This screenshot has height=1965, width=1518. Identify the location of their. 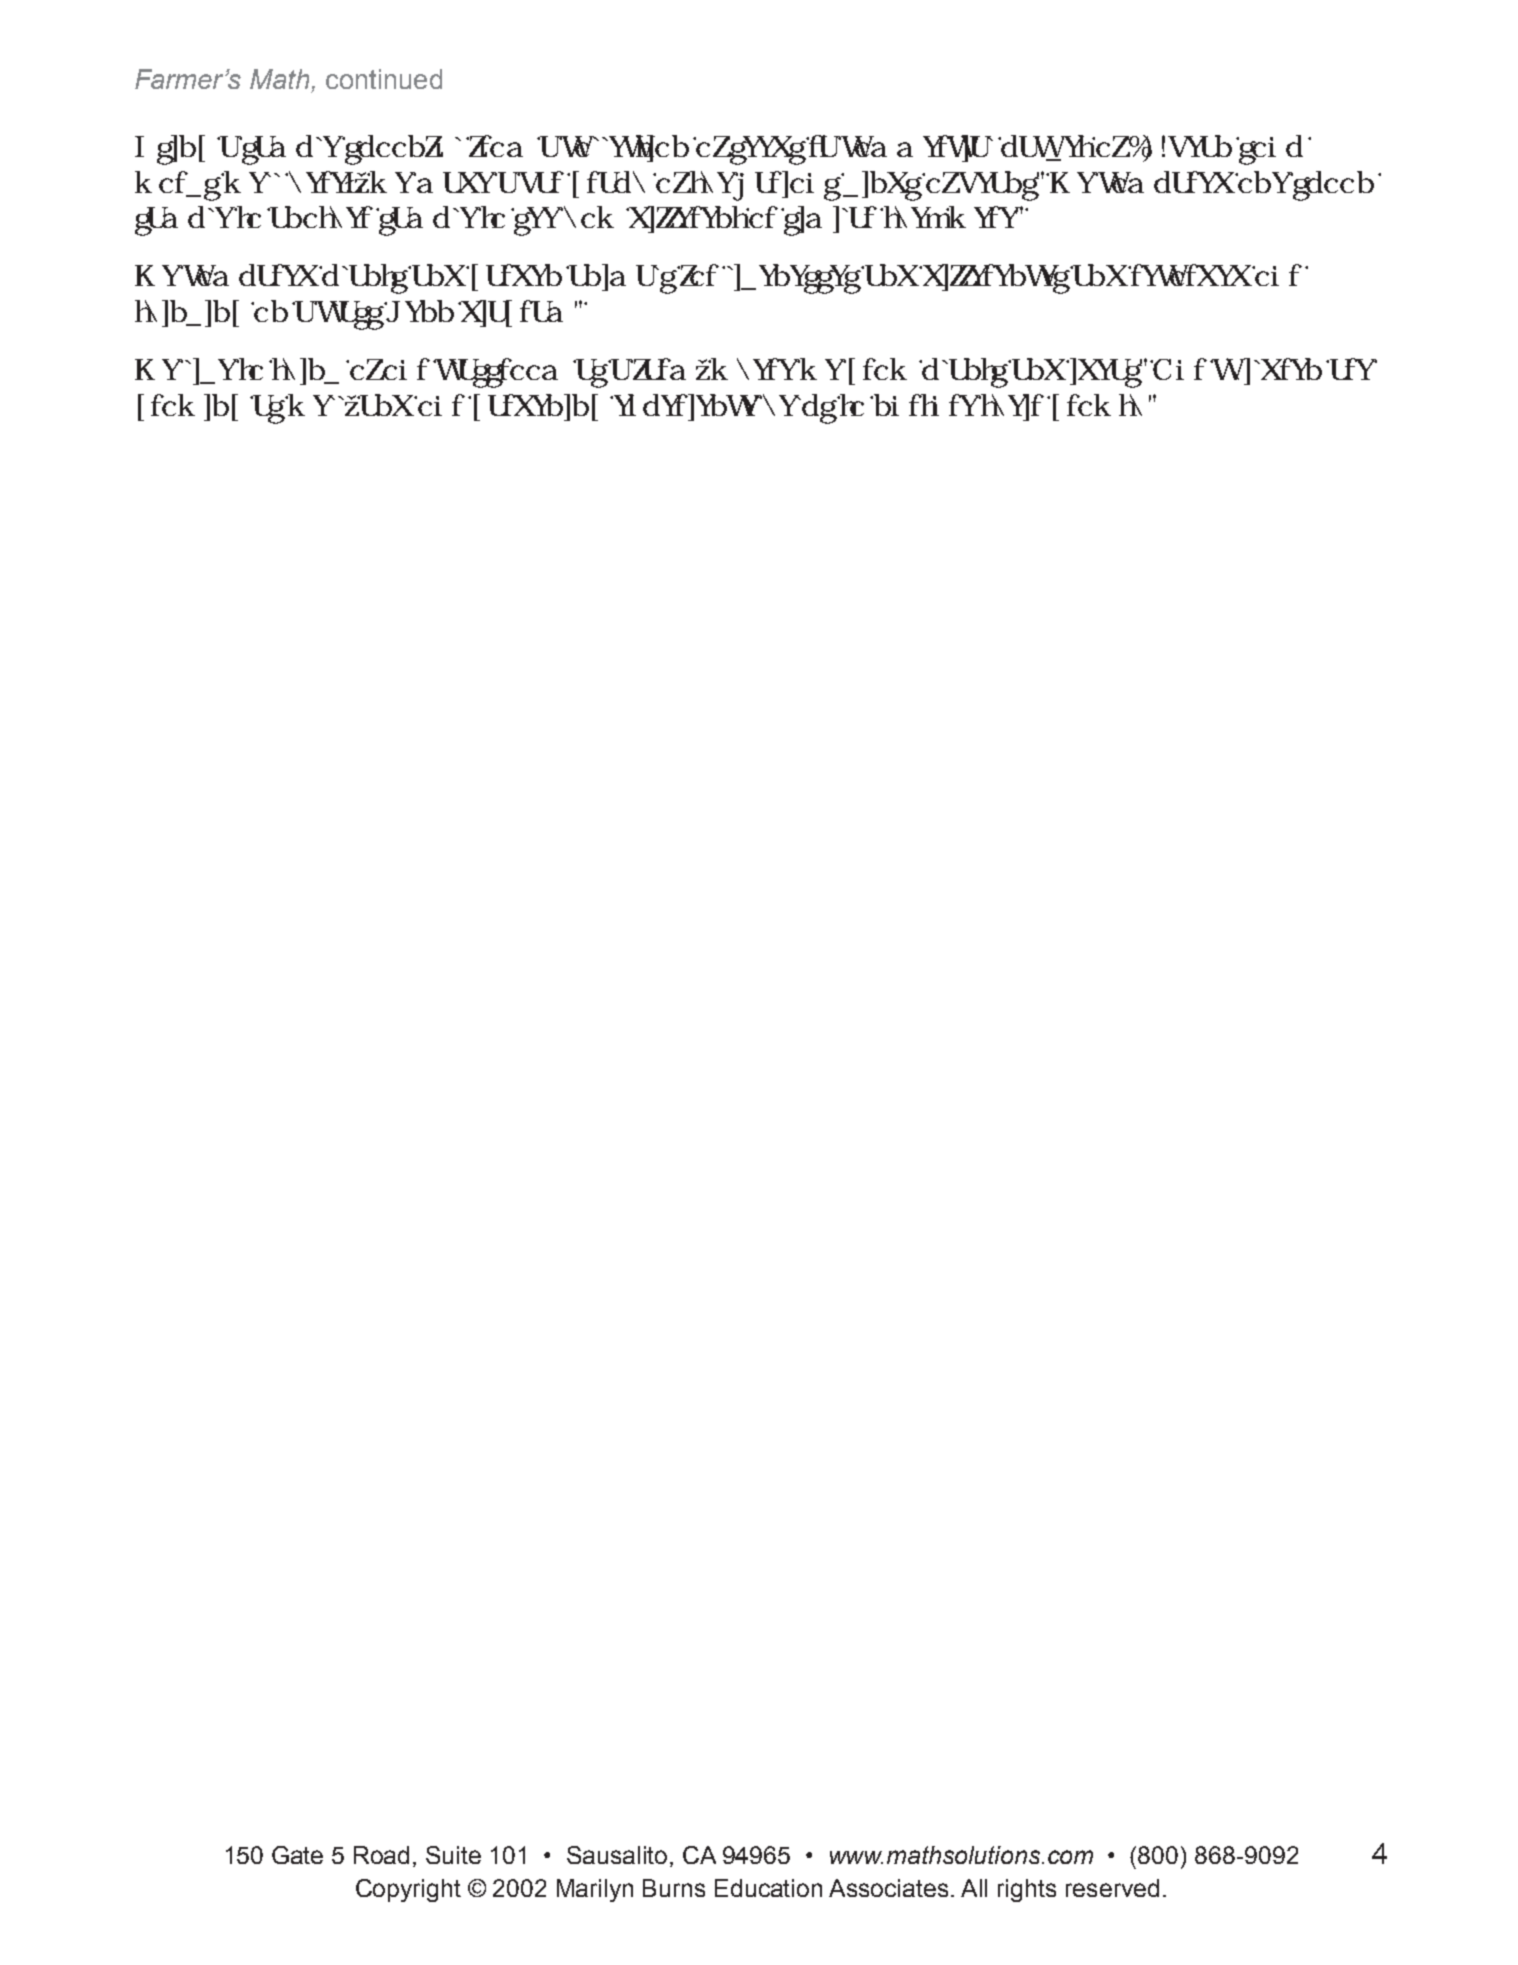
(1012, 407).
